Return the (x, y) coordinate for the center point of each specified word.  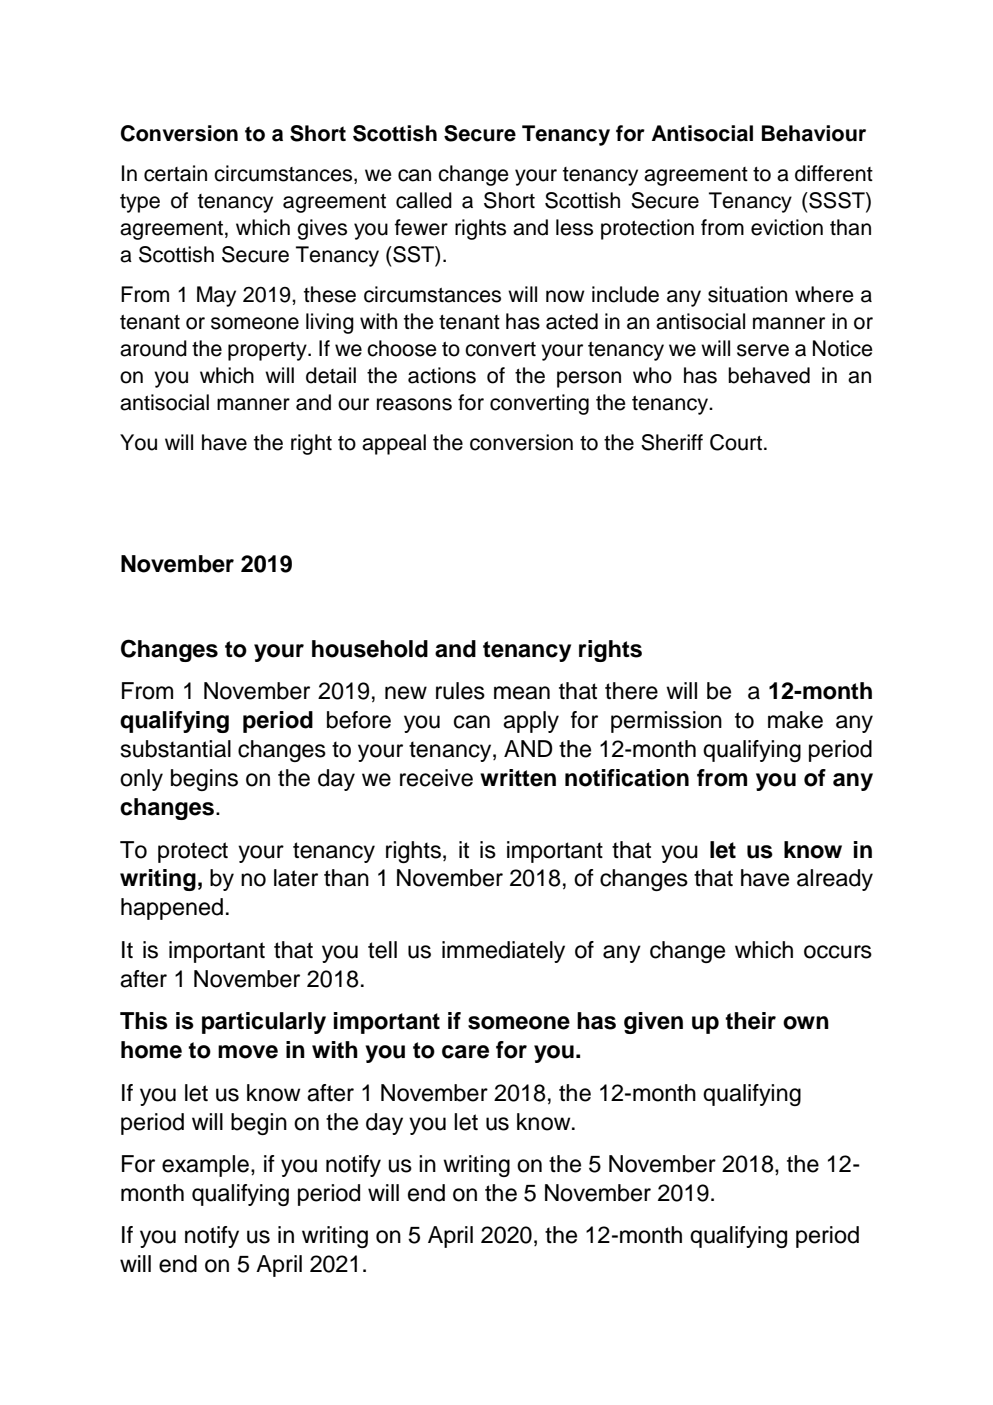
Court (736, 442)
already (835, 880)
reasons (414, 404)
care (465, 1052)
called (424, 200)
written (518, 778)
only (141, 780)
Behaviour (814, 133)
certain (175, 173)
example (205, 1166)
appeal (394, 444)
